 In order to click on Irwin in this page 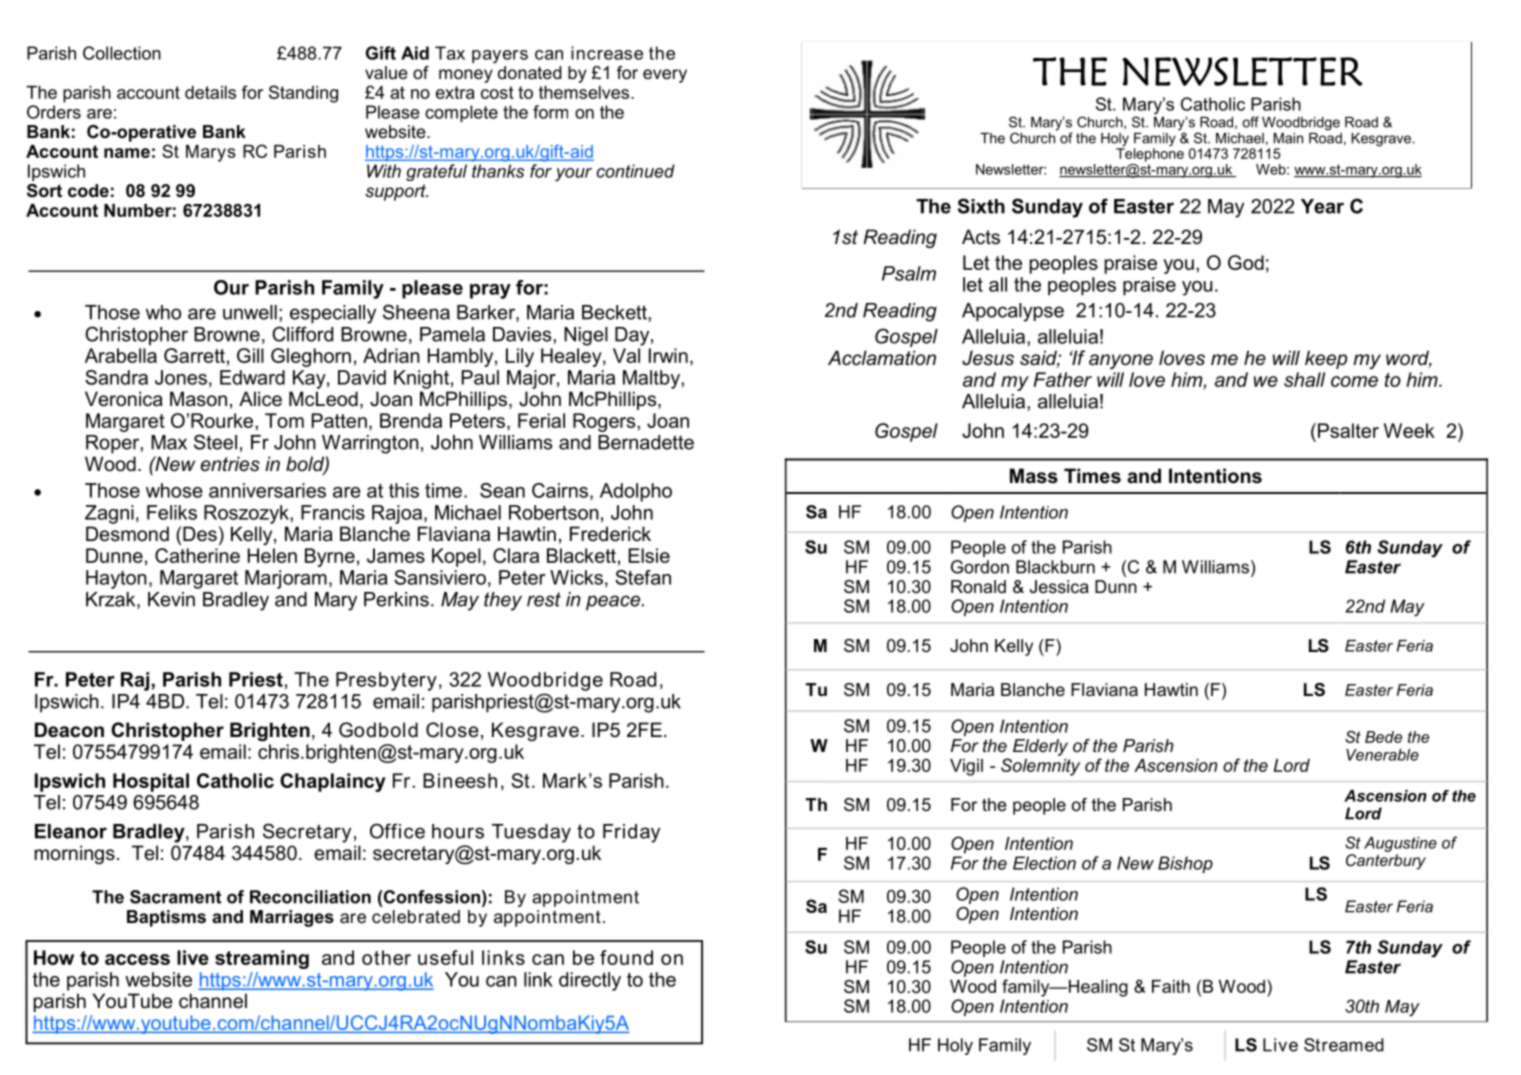, I will do `click(668, 355)`.
